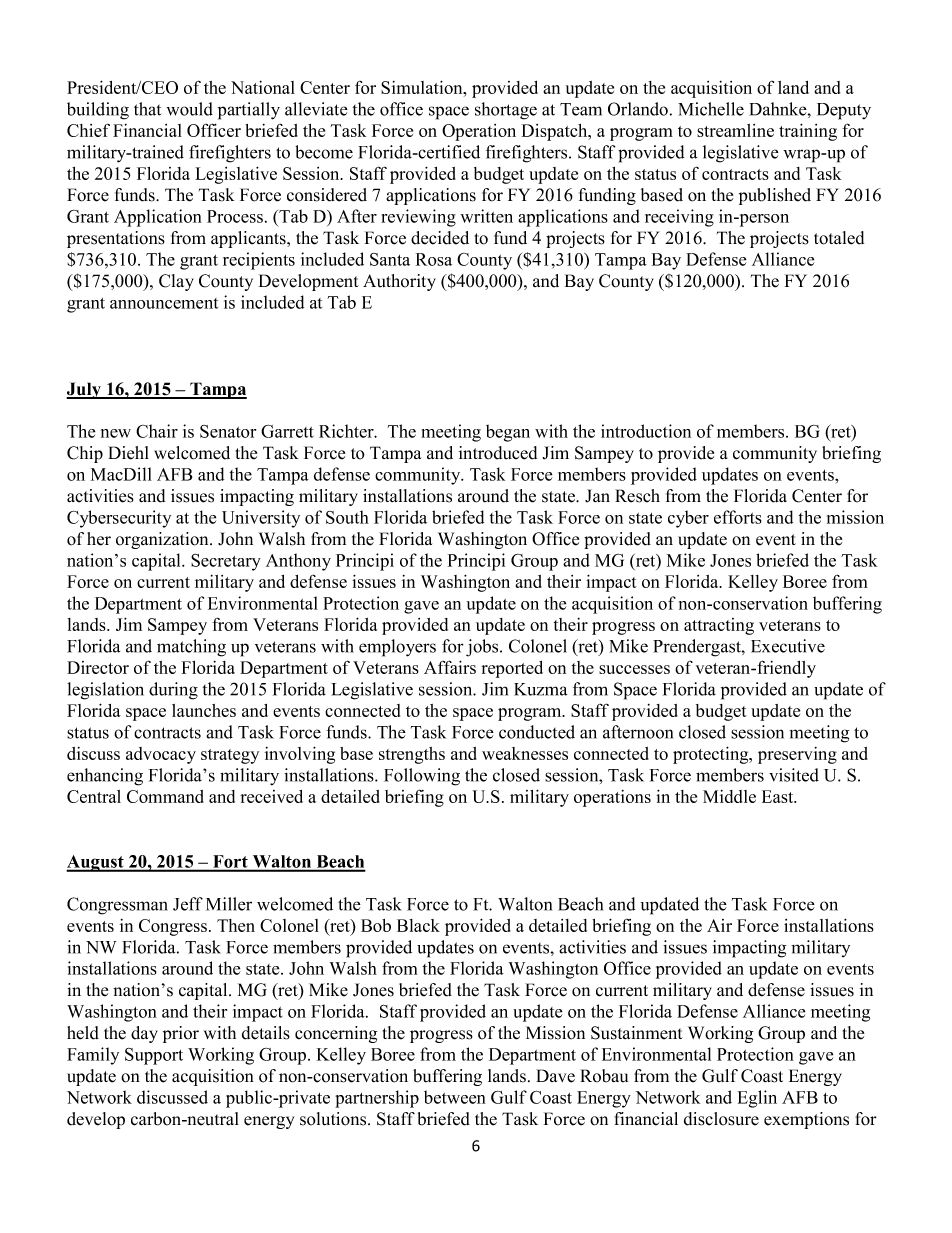 The width and height of the screenshot is (952, 1233). I want to click on introduced, so click(498, 453).
